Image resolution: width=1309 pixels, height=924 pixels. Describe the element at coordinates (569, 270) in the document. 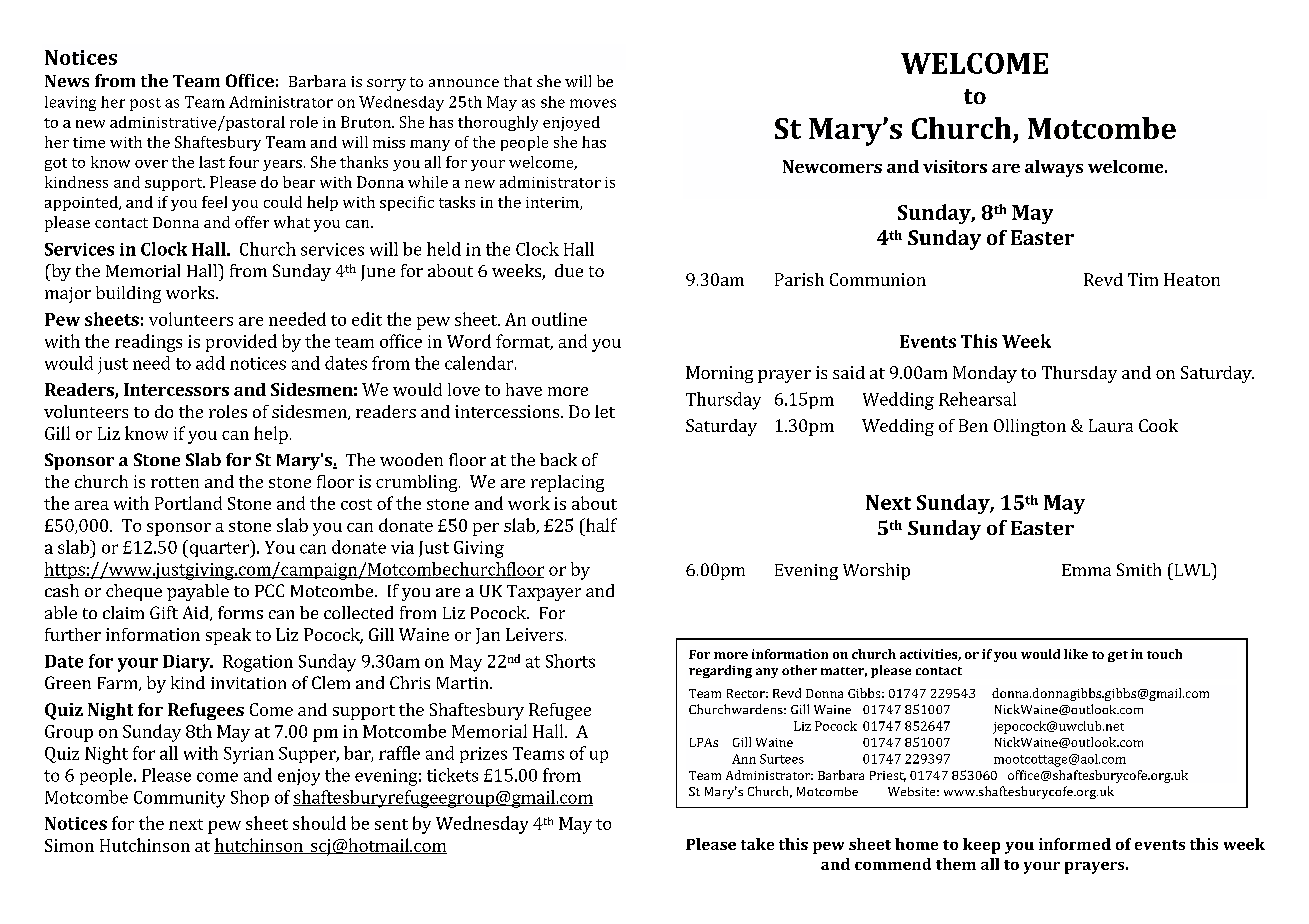

I see `due` at that location.
